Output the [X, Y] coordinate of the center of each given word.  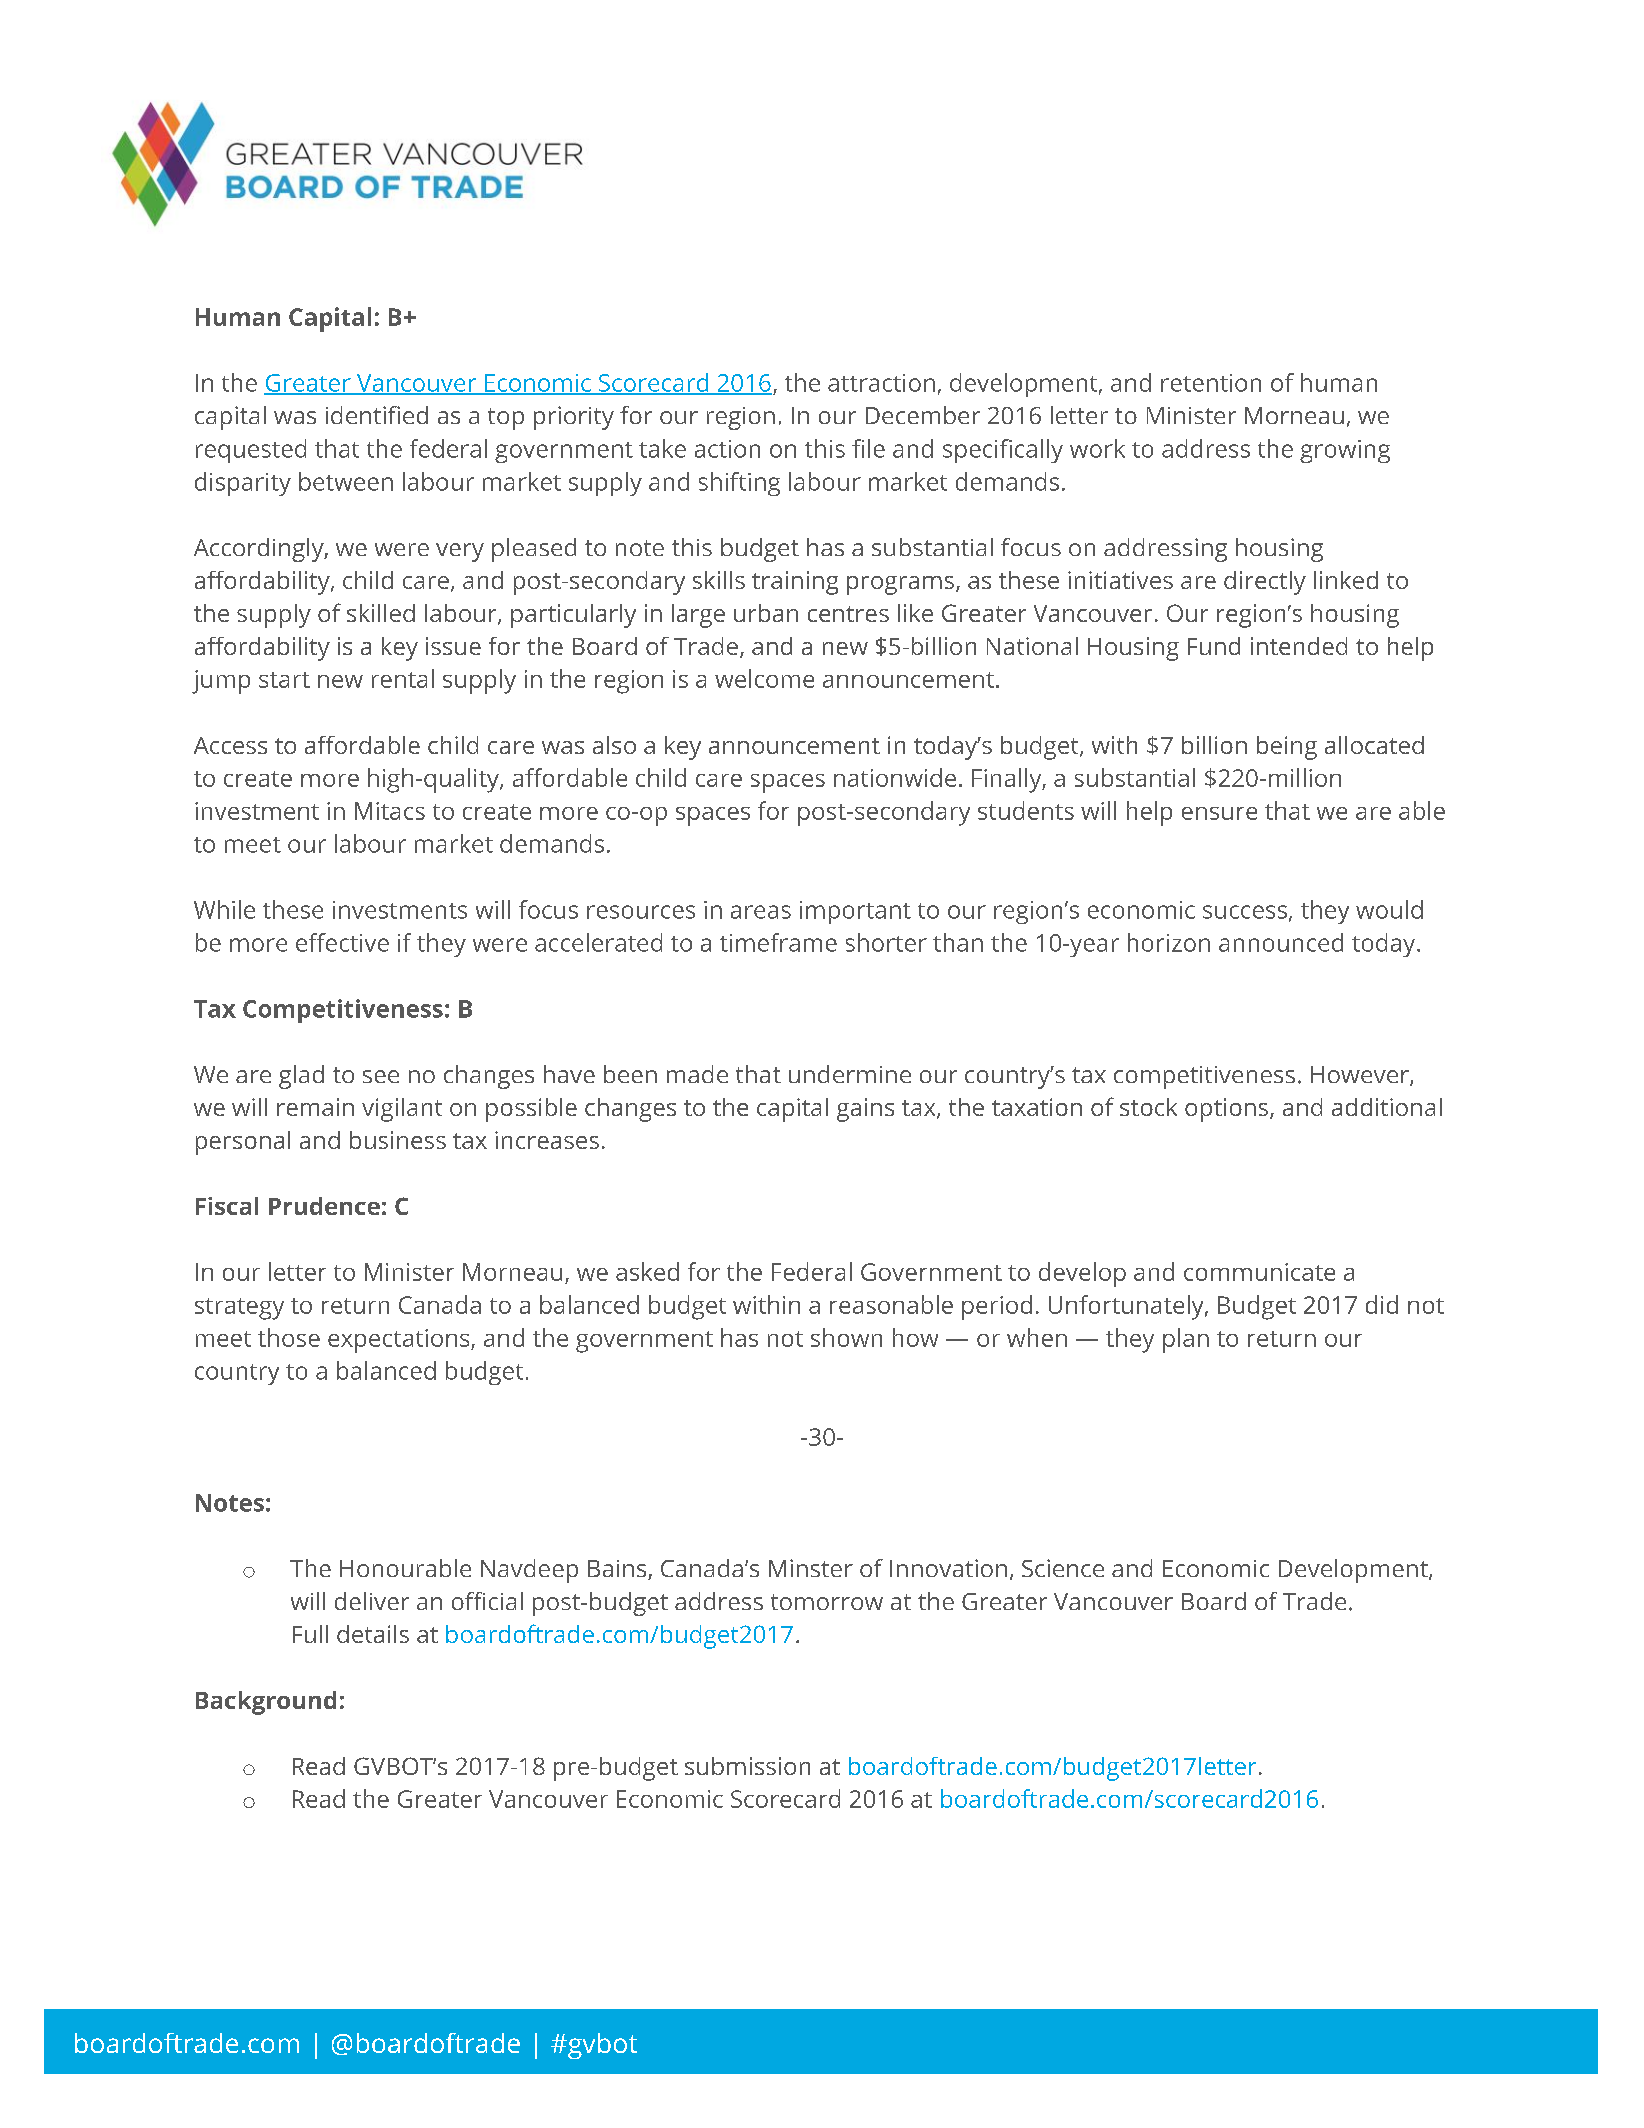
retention [1211, 383]
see [381, 1076]
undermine [850, 1074]
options [1226, 1110]
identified [377, 415]
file [868, 448]
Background [266, 1703]
